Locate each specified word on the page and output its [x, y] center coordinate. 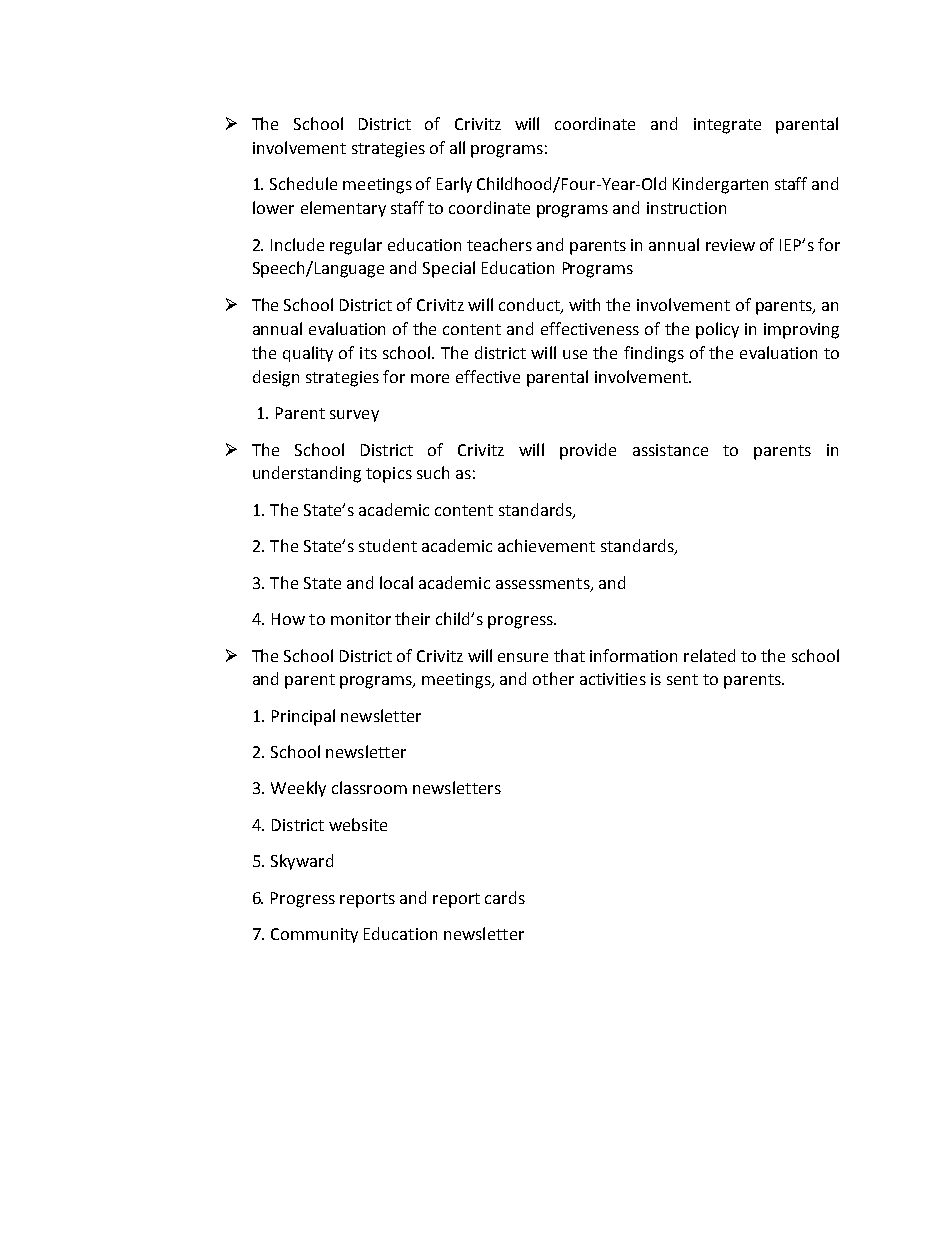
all [457, 147]
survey [354, 416]
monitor [361, 619]
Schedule [303, 183]
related [709, 655]
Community [314, 935]
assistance [670, 450]
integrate [727, 126]
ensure [523, 657]
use [575, 354]
